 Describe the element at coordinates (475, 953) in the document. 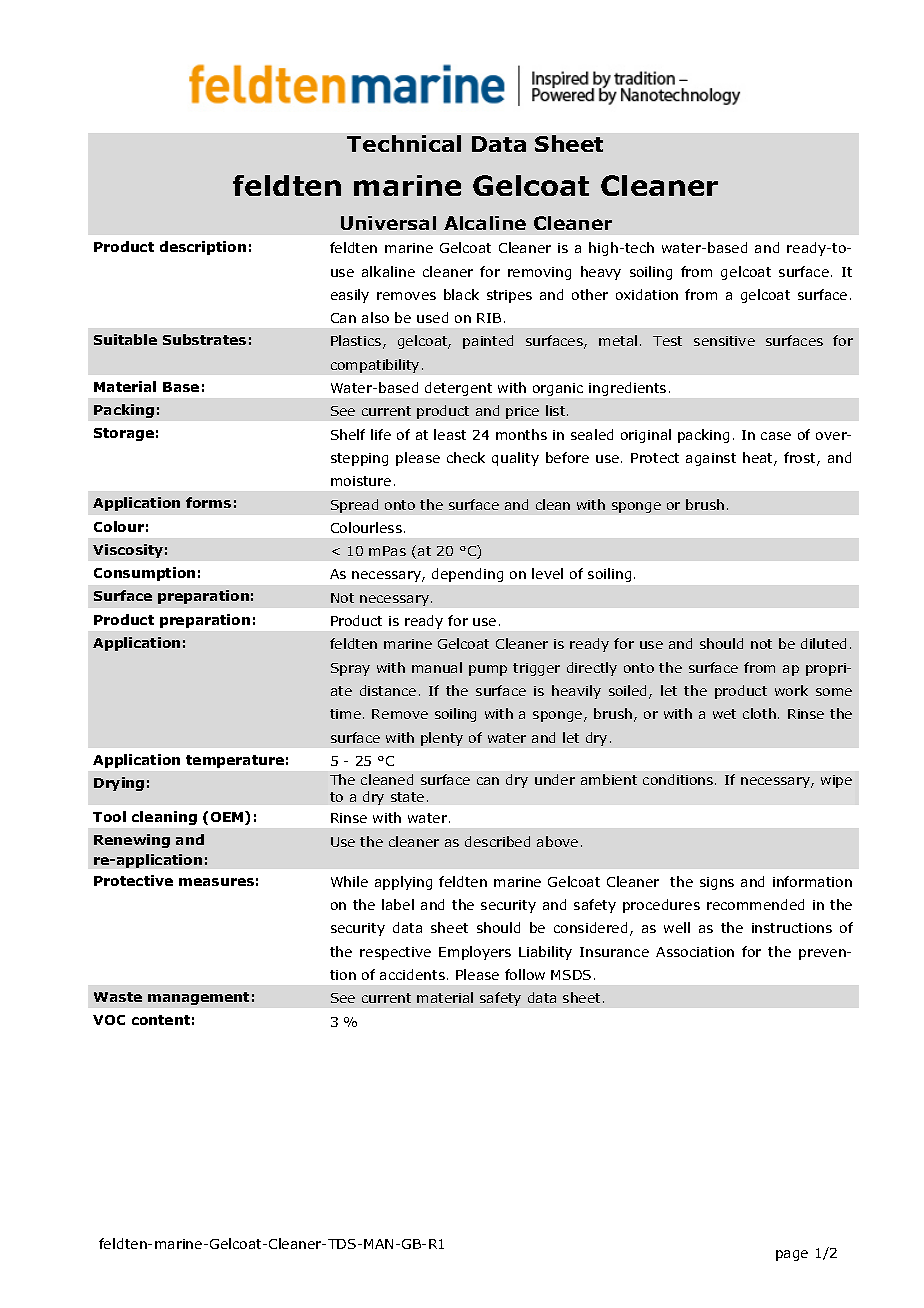

I see `Employers` at that location.
